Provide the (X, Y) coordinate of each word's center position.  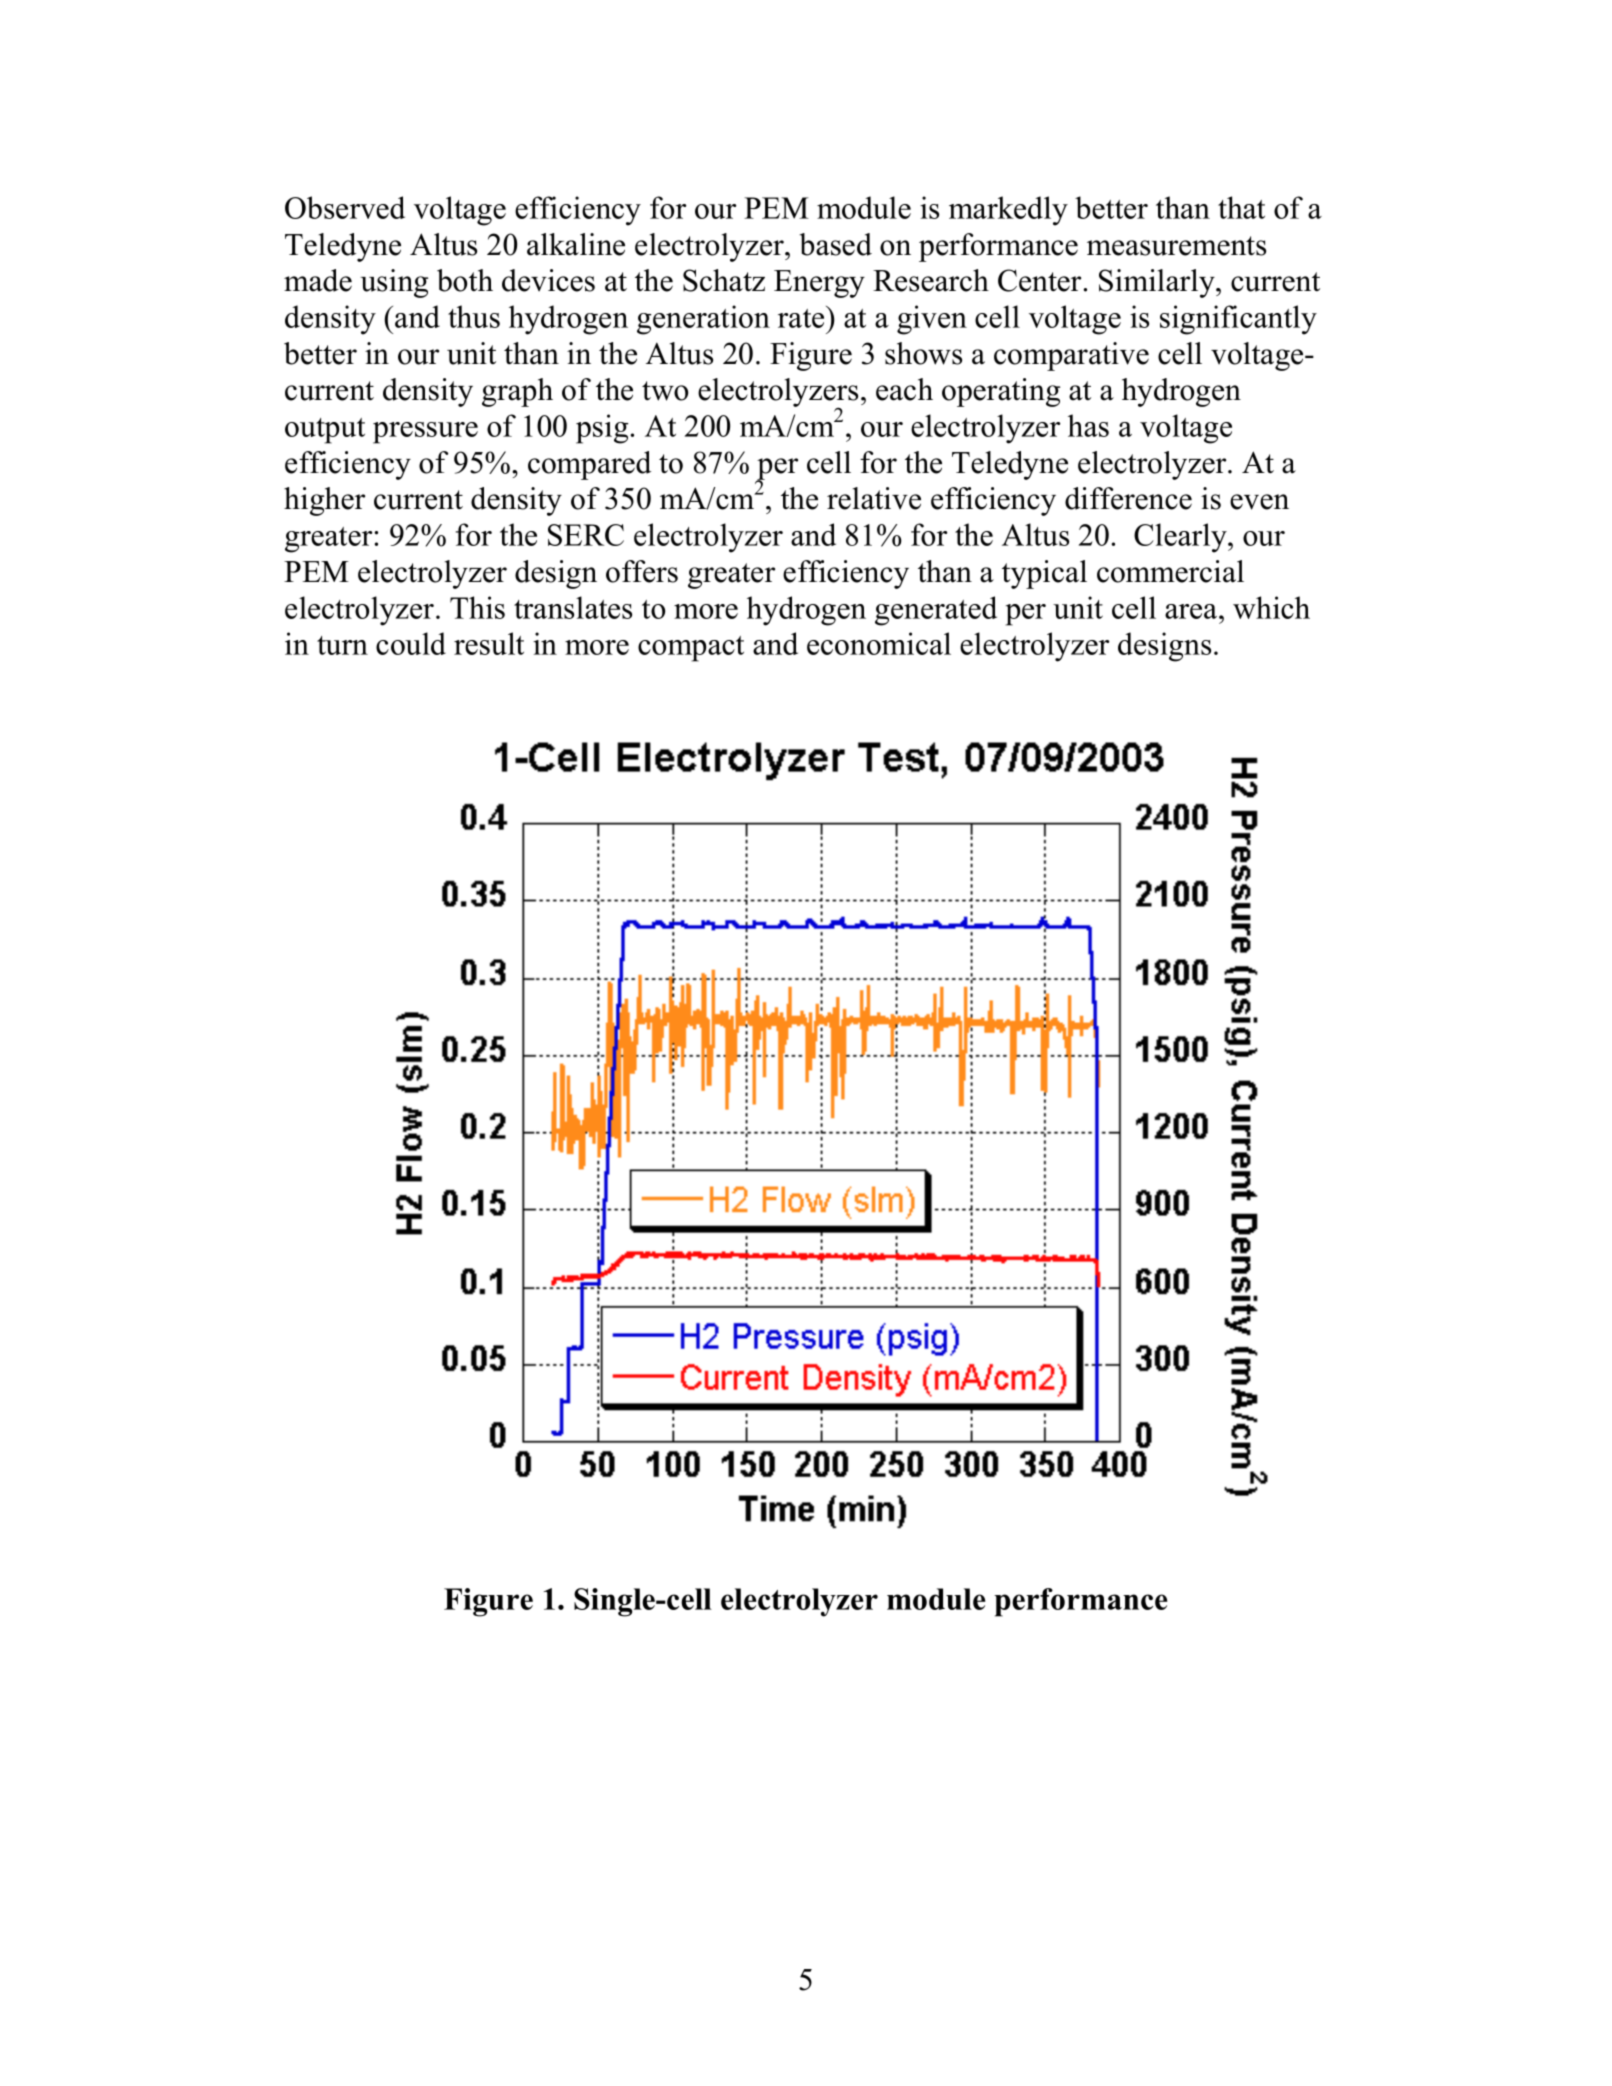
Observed (345, 207)
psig (603, 429)
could (411, 643)
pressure (425, 433)
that (1241, 207)
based (836, 244)
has (1088, 425)
